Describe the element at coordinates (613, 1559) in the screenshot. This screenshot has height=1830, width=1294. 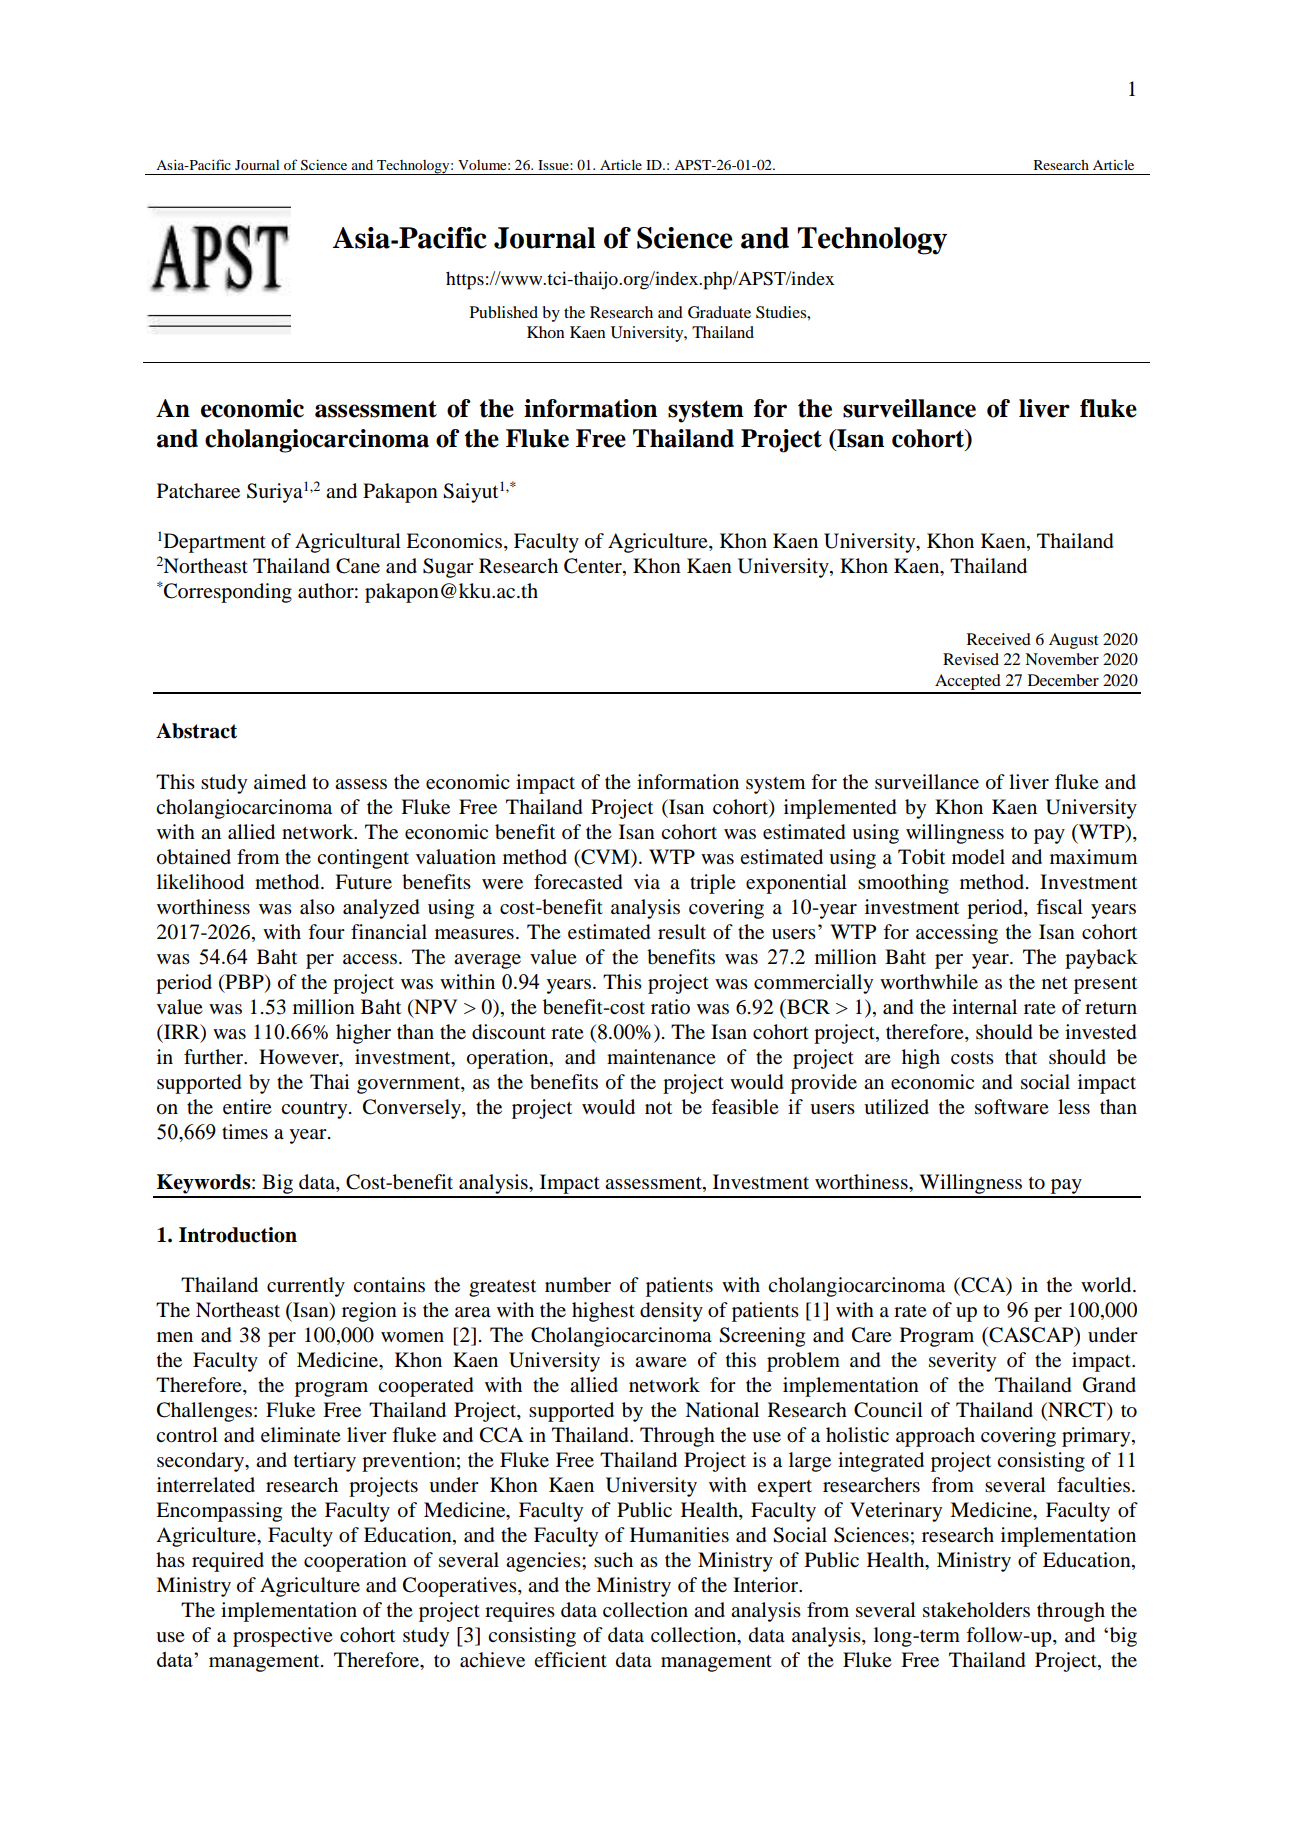
I see `such` at that location.
